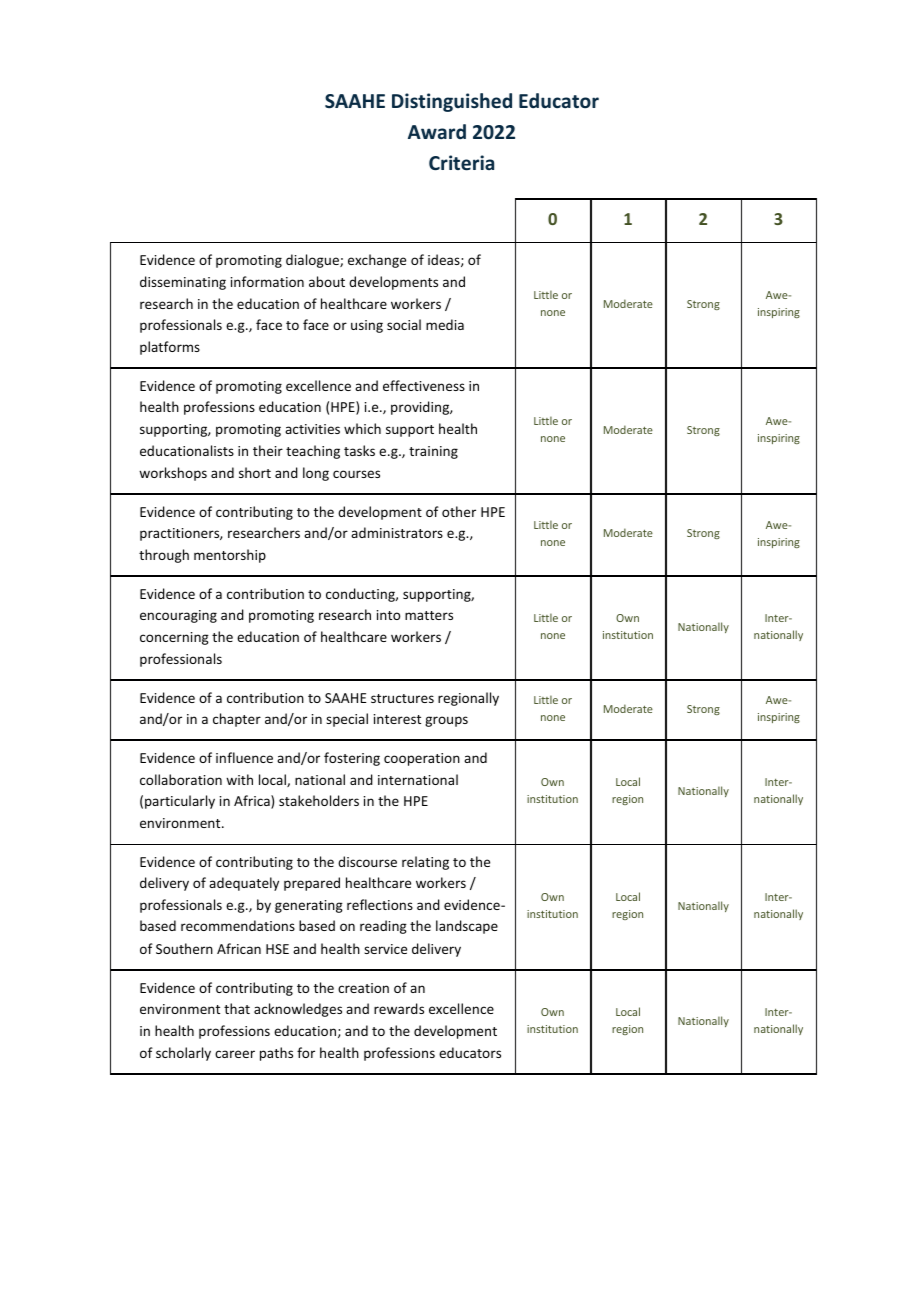  I want to click on Award, so click(437, 131).
